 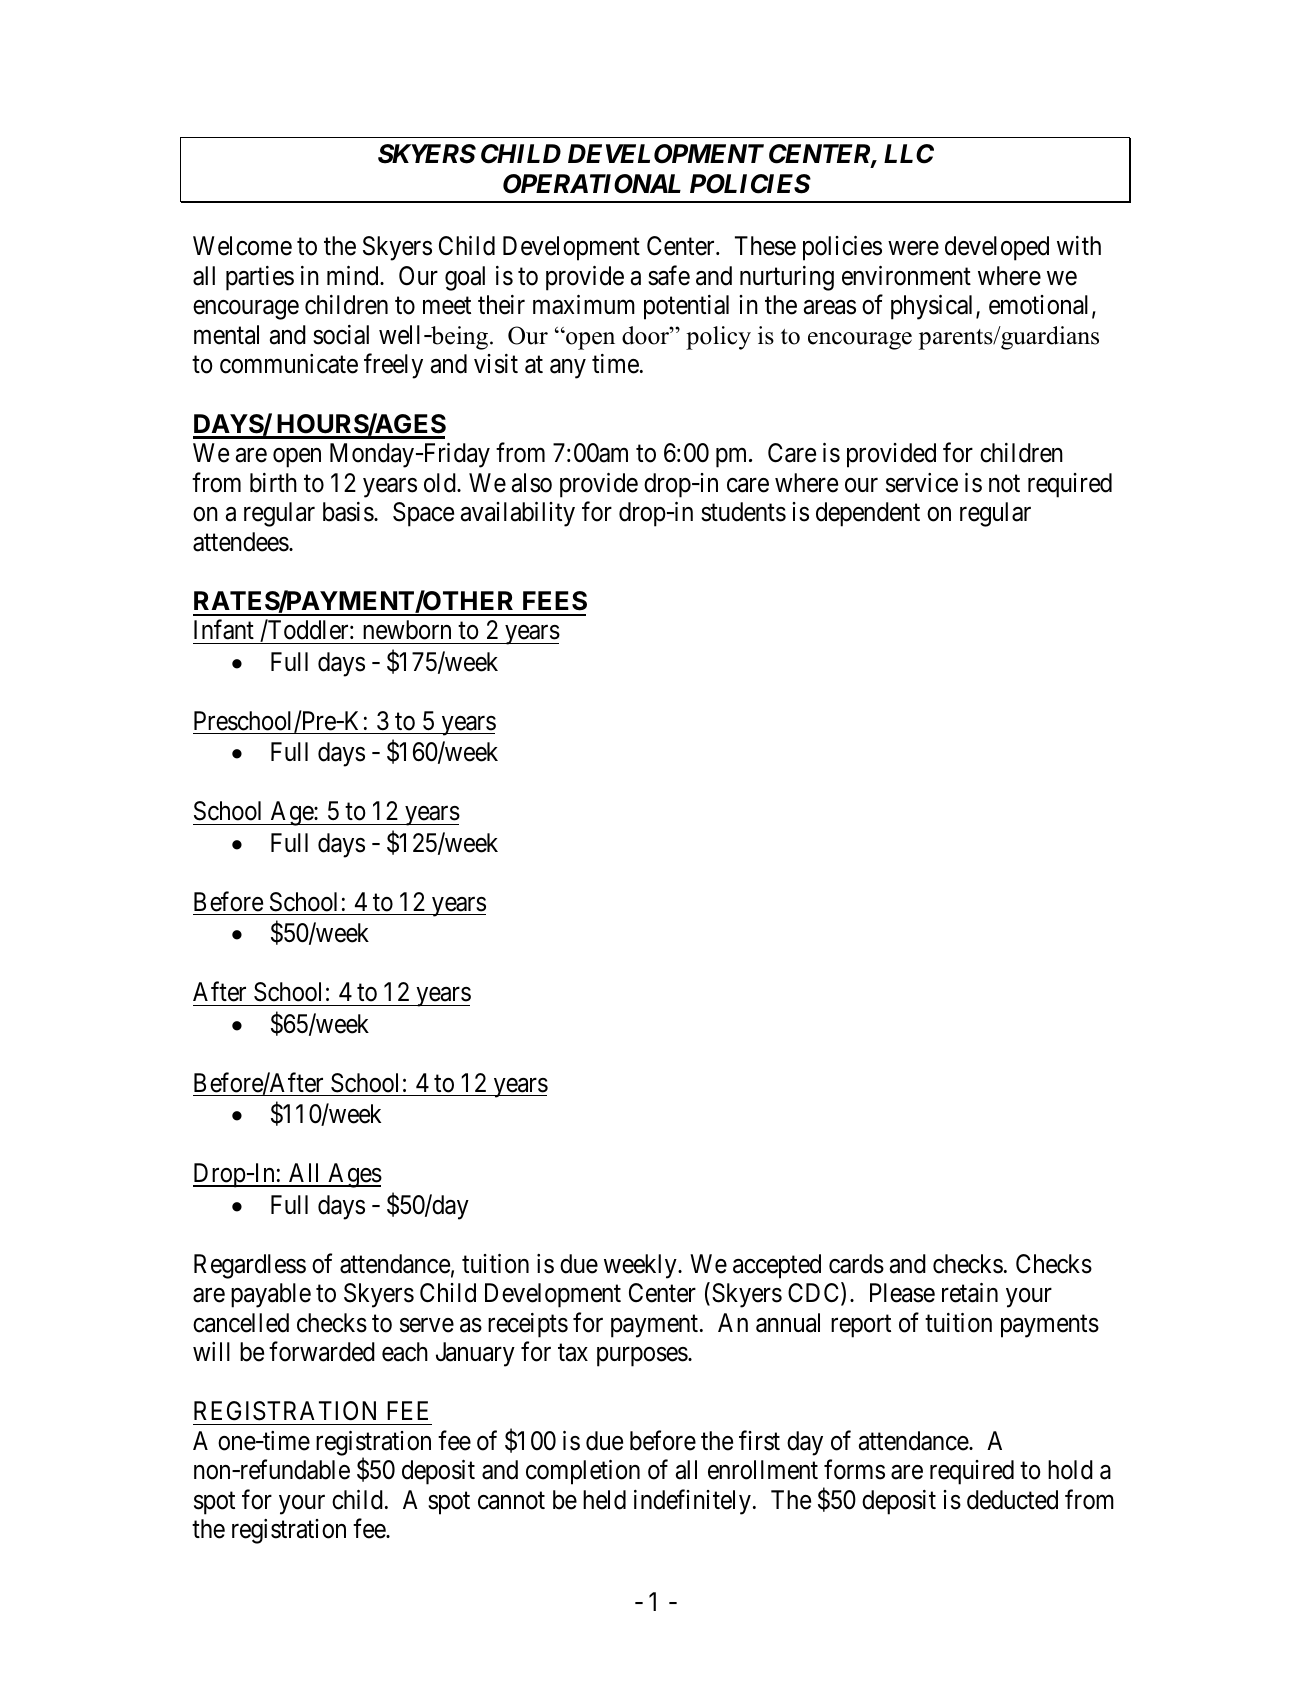 What do you see at coordinates (583, 1472) in the screenshot?
I see `completion` at bounding box center [583, 1472].
